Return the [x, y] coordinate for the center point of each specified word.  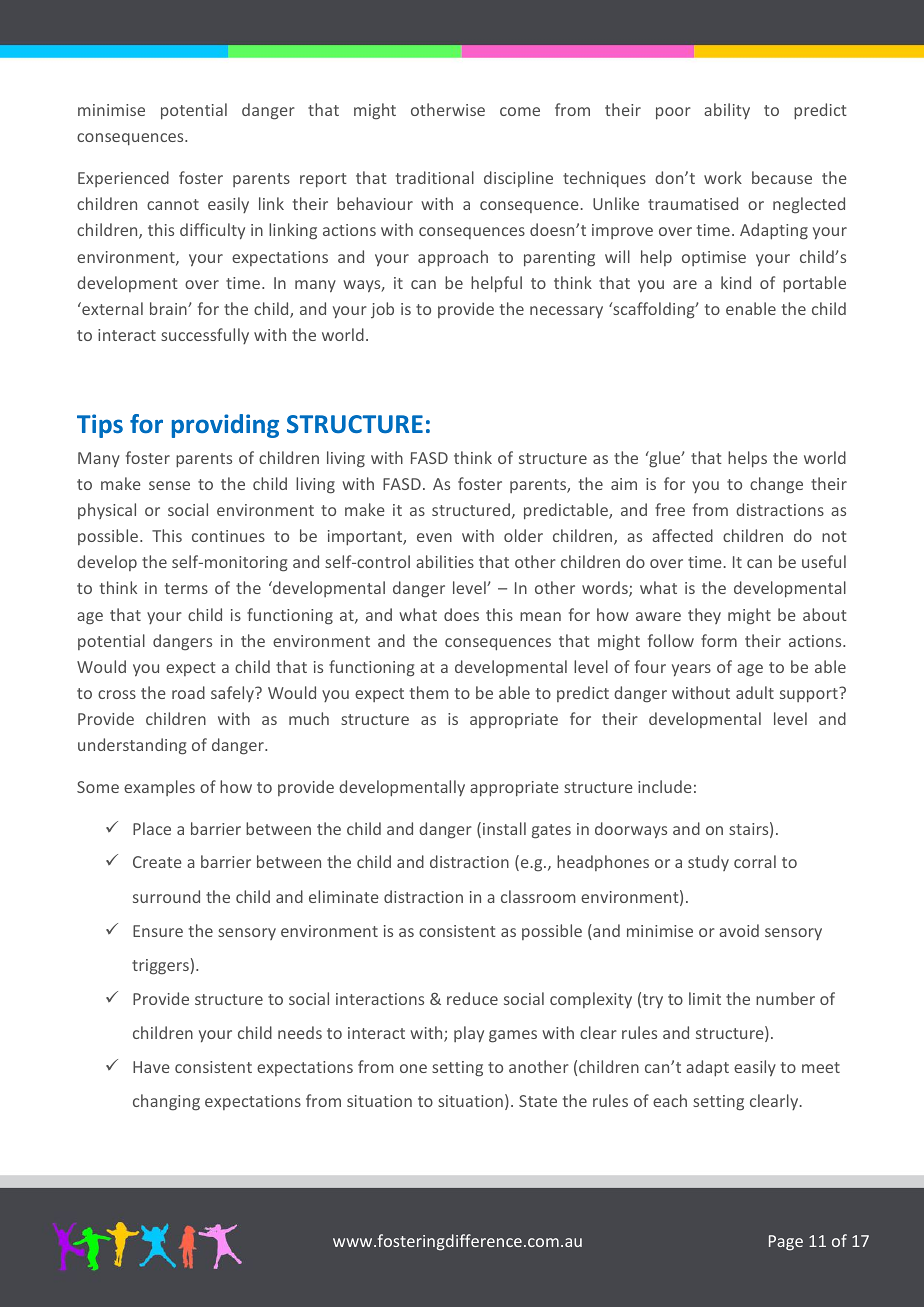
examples [159, 788]
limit [705, 998]
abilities [445, 561]
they [704, 616]
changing [166, 1102]
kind [736, 282]
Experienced [123, 179]
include [665, 786]
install [504, 828]
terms [186, 588]
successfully [205, 336]
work [723, 177]
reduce [472, 998]
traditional [435, 177]
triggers [160, 967]
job [382, 310]
